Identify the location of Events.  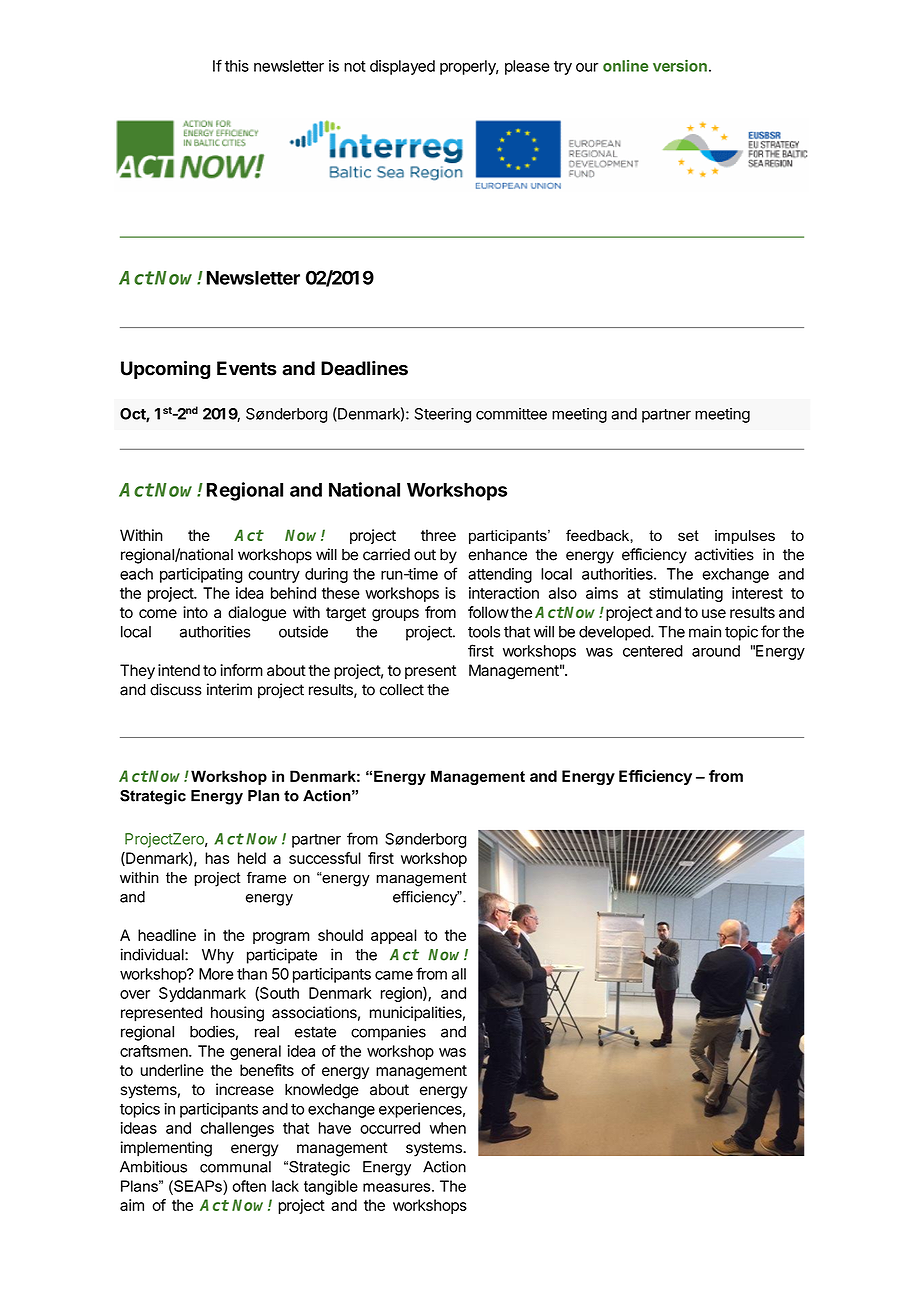
(247, 368).
